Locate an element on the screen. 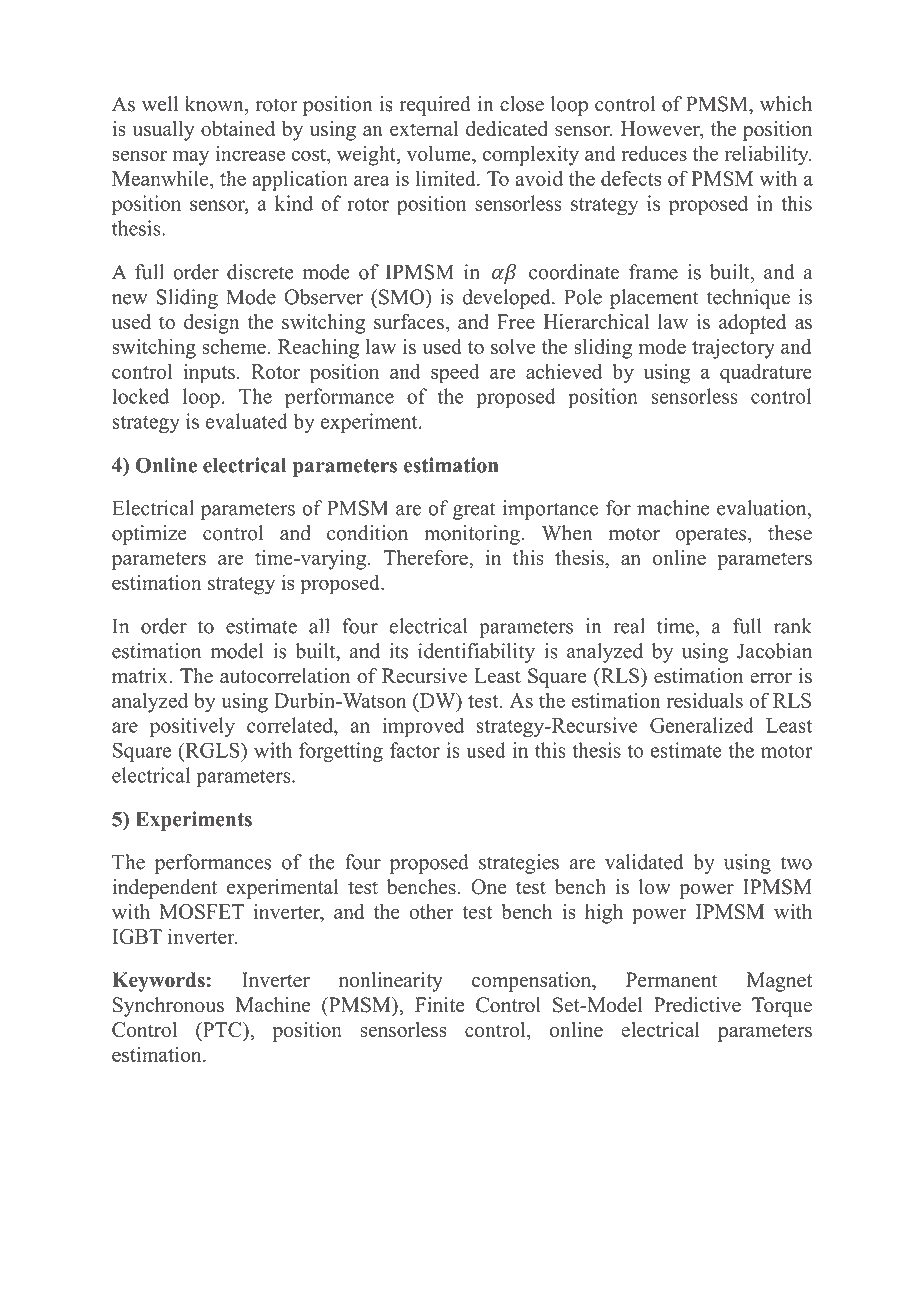 This screenshot has height=1307, width=924. technique is located at coordinates (748, 299).
